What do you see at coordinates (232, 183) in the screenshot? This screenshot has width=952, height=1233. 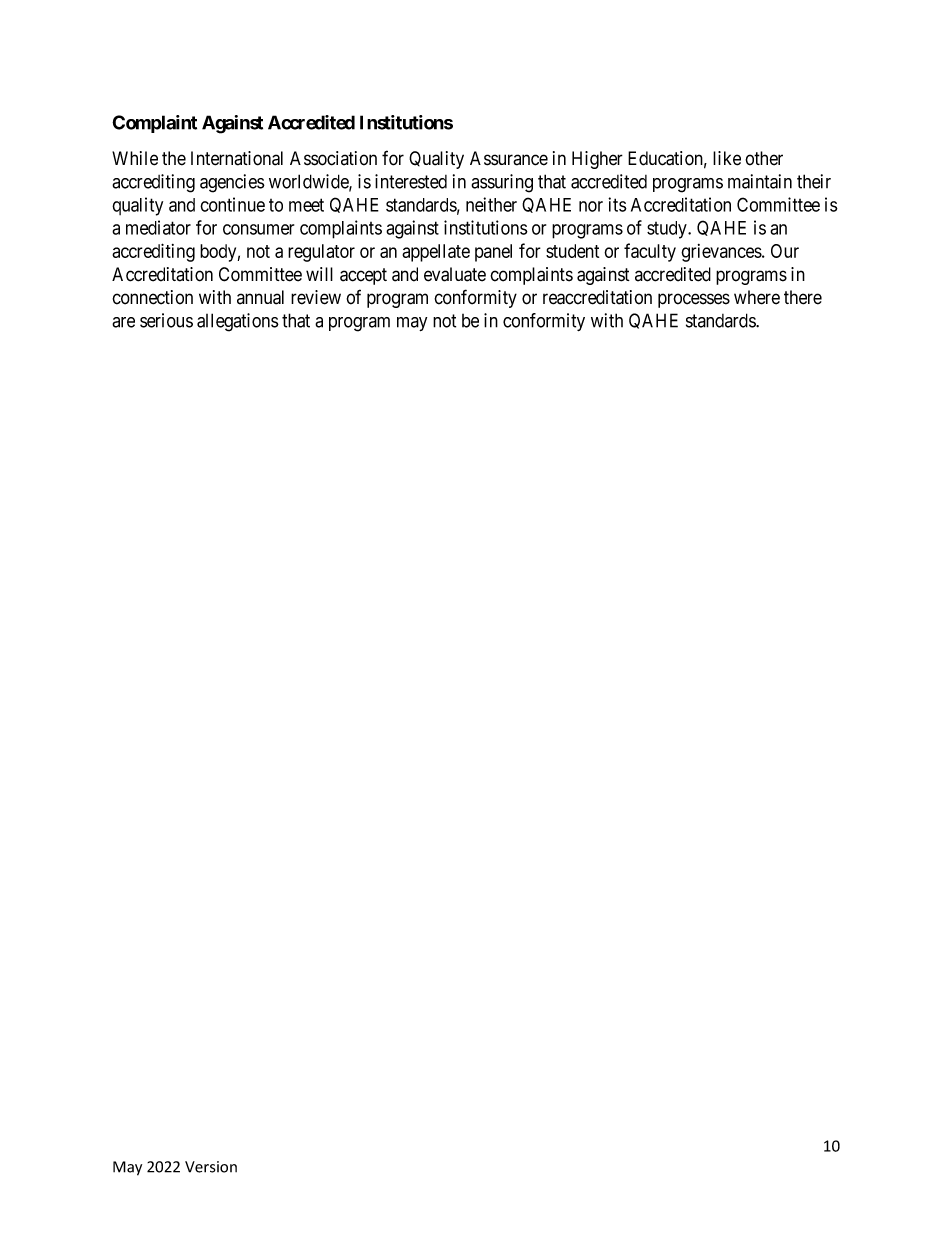 I see `agencies` at bounding box center [232, 183].
